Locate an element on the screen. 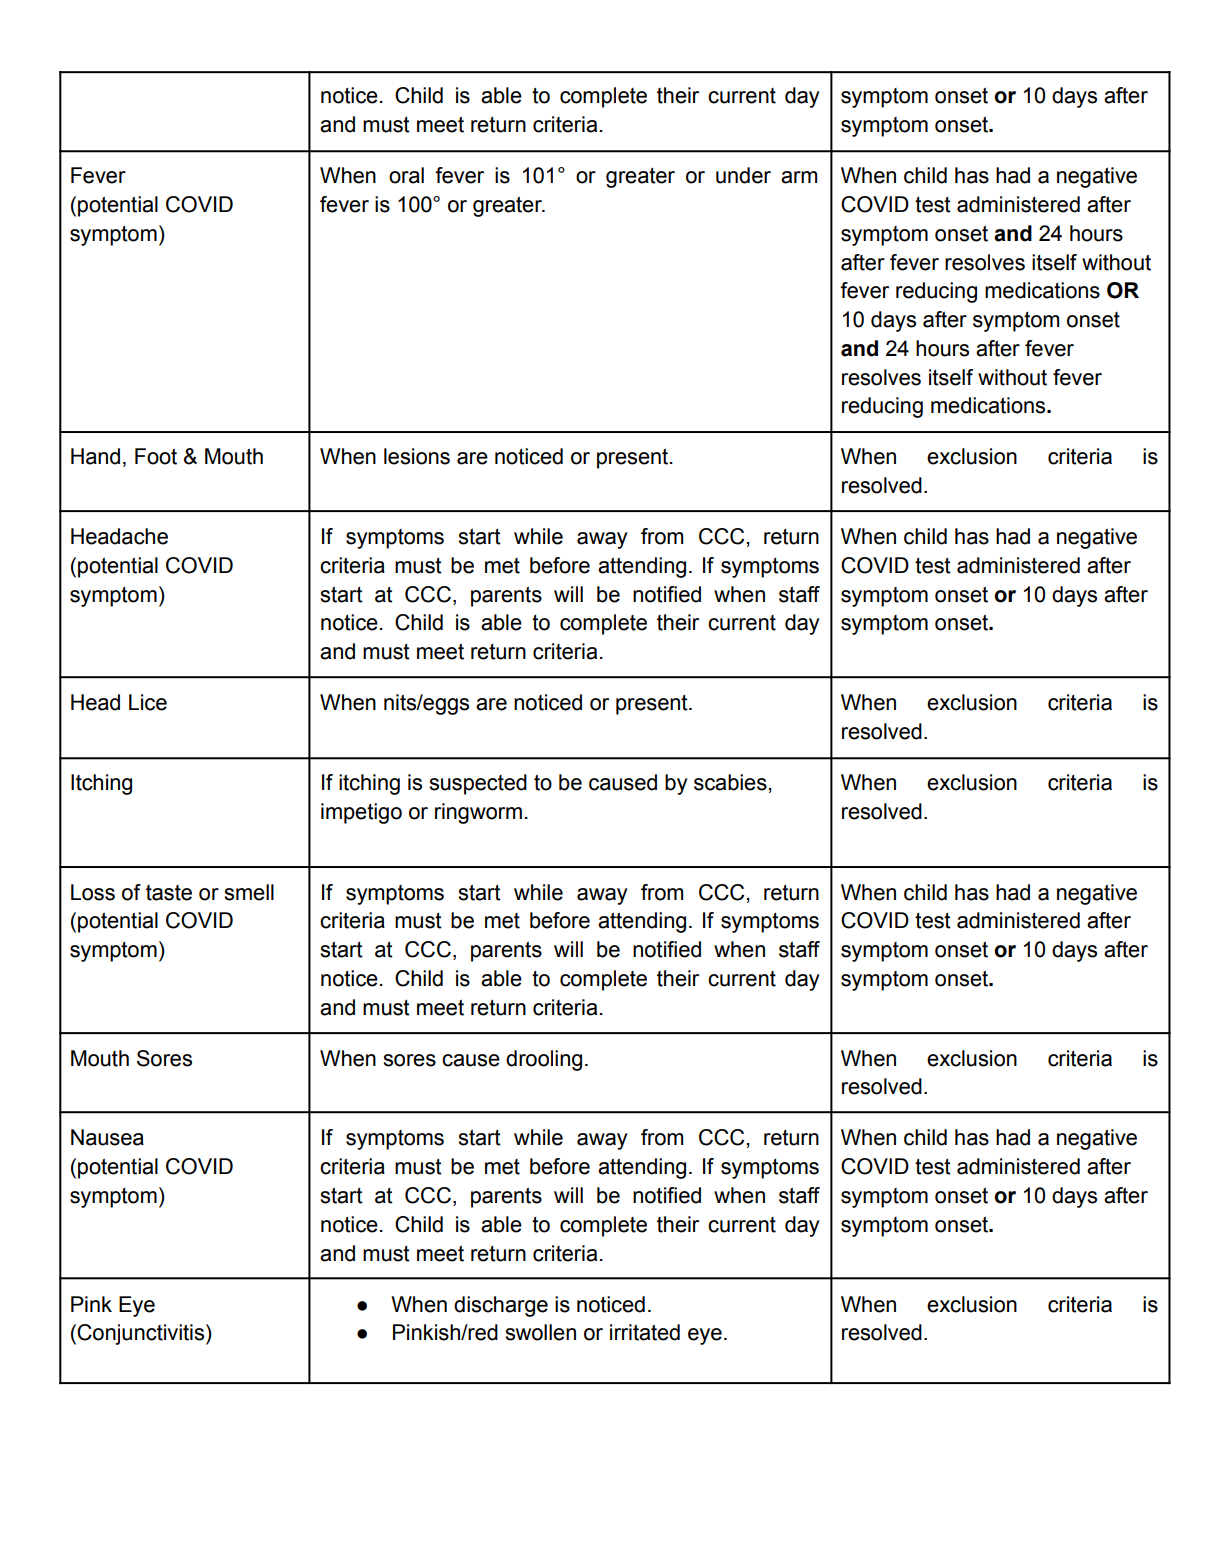 The image size is (1210, 1566). taste is located at coordinates (169, 893).
